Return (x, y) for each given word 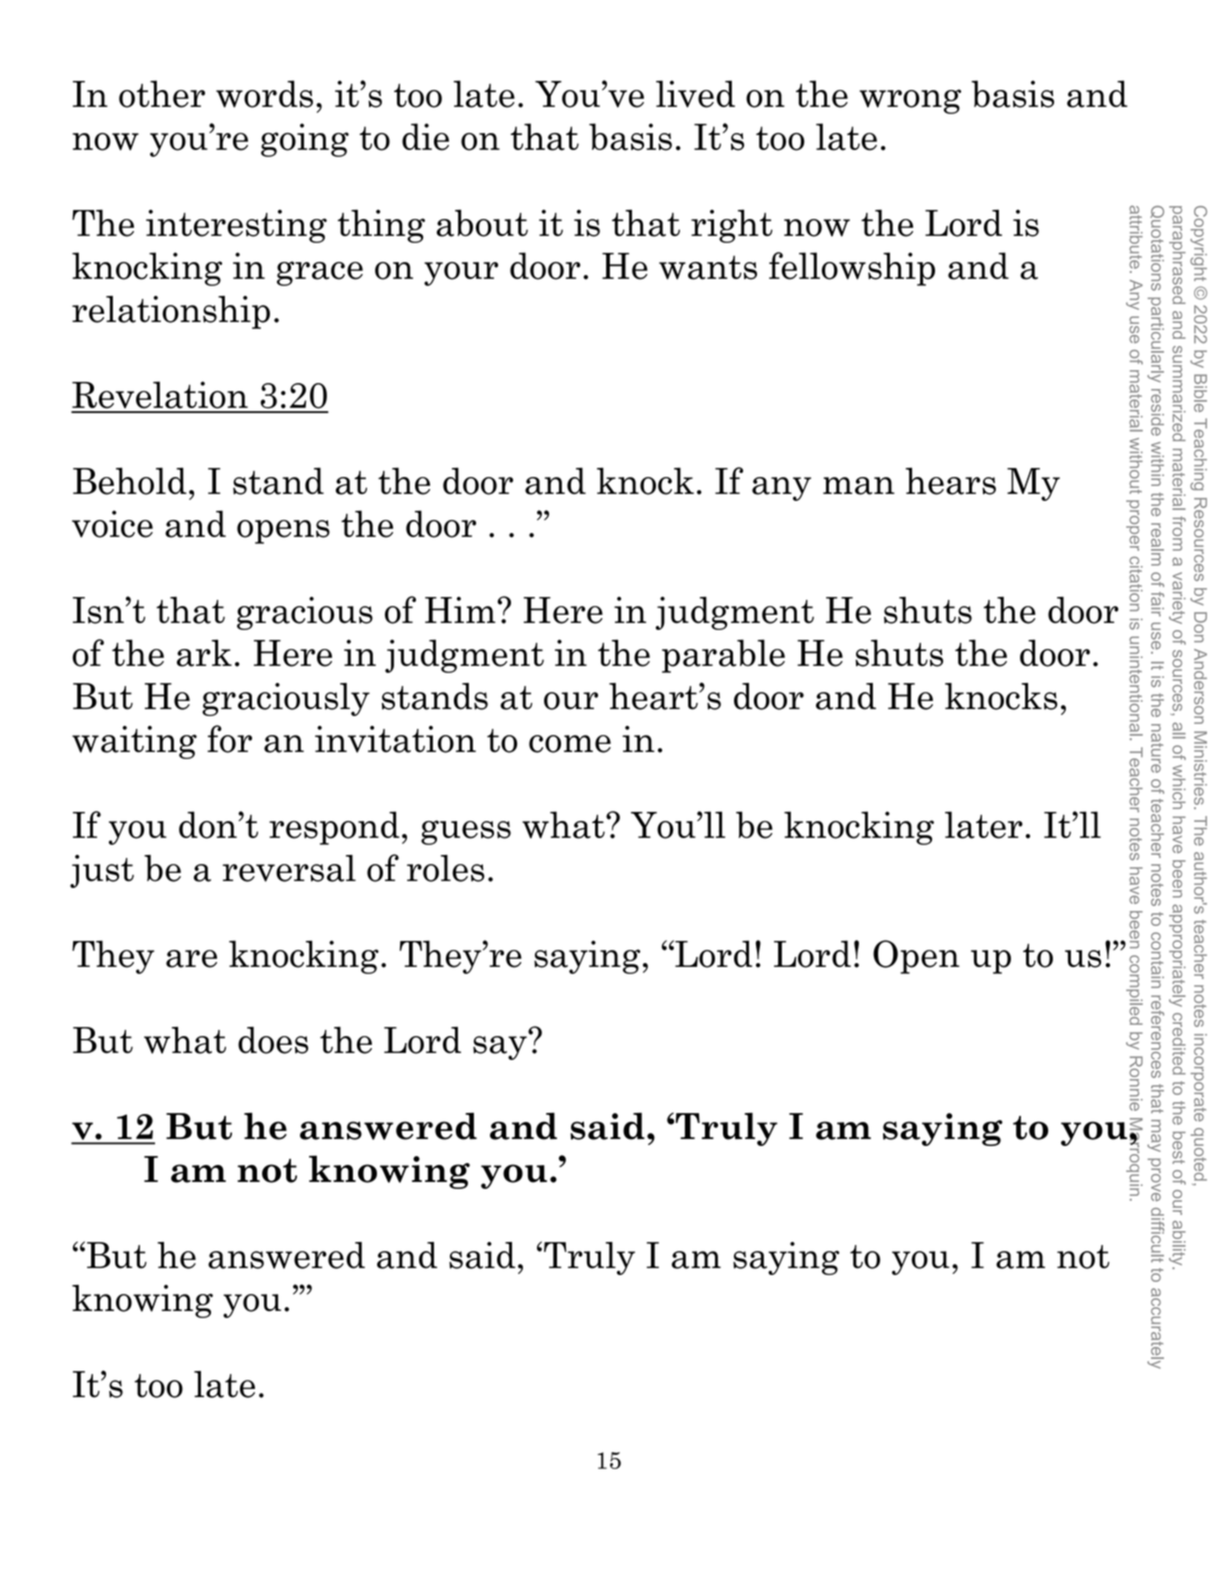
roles (446, 868)
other (162, 94)
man (859, 486)
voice (112, 524)
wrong (910, 101)
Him (461, 610)
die (425, 137)
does (273, 1040)
